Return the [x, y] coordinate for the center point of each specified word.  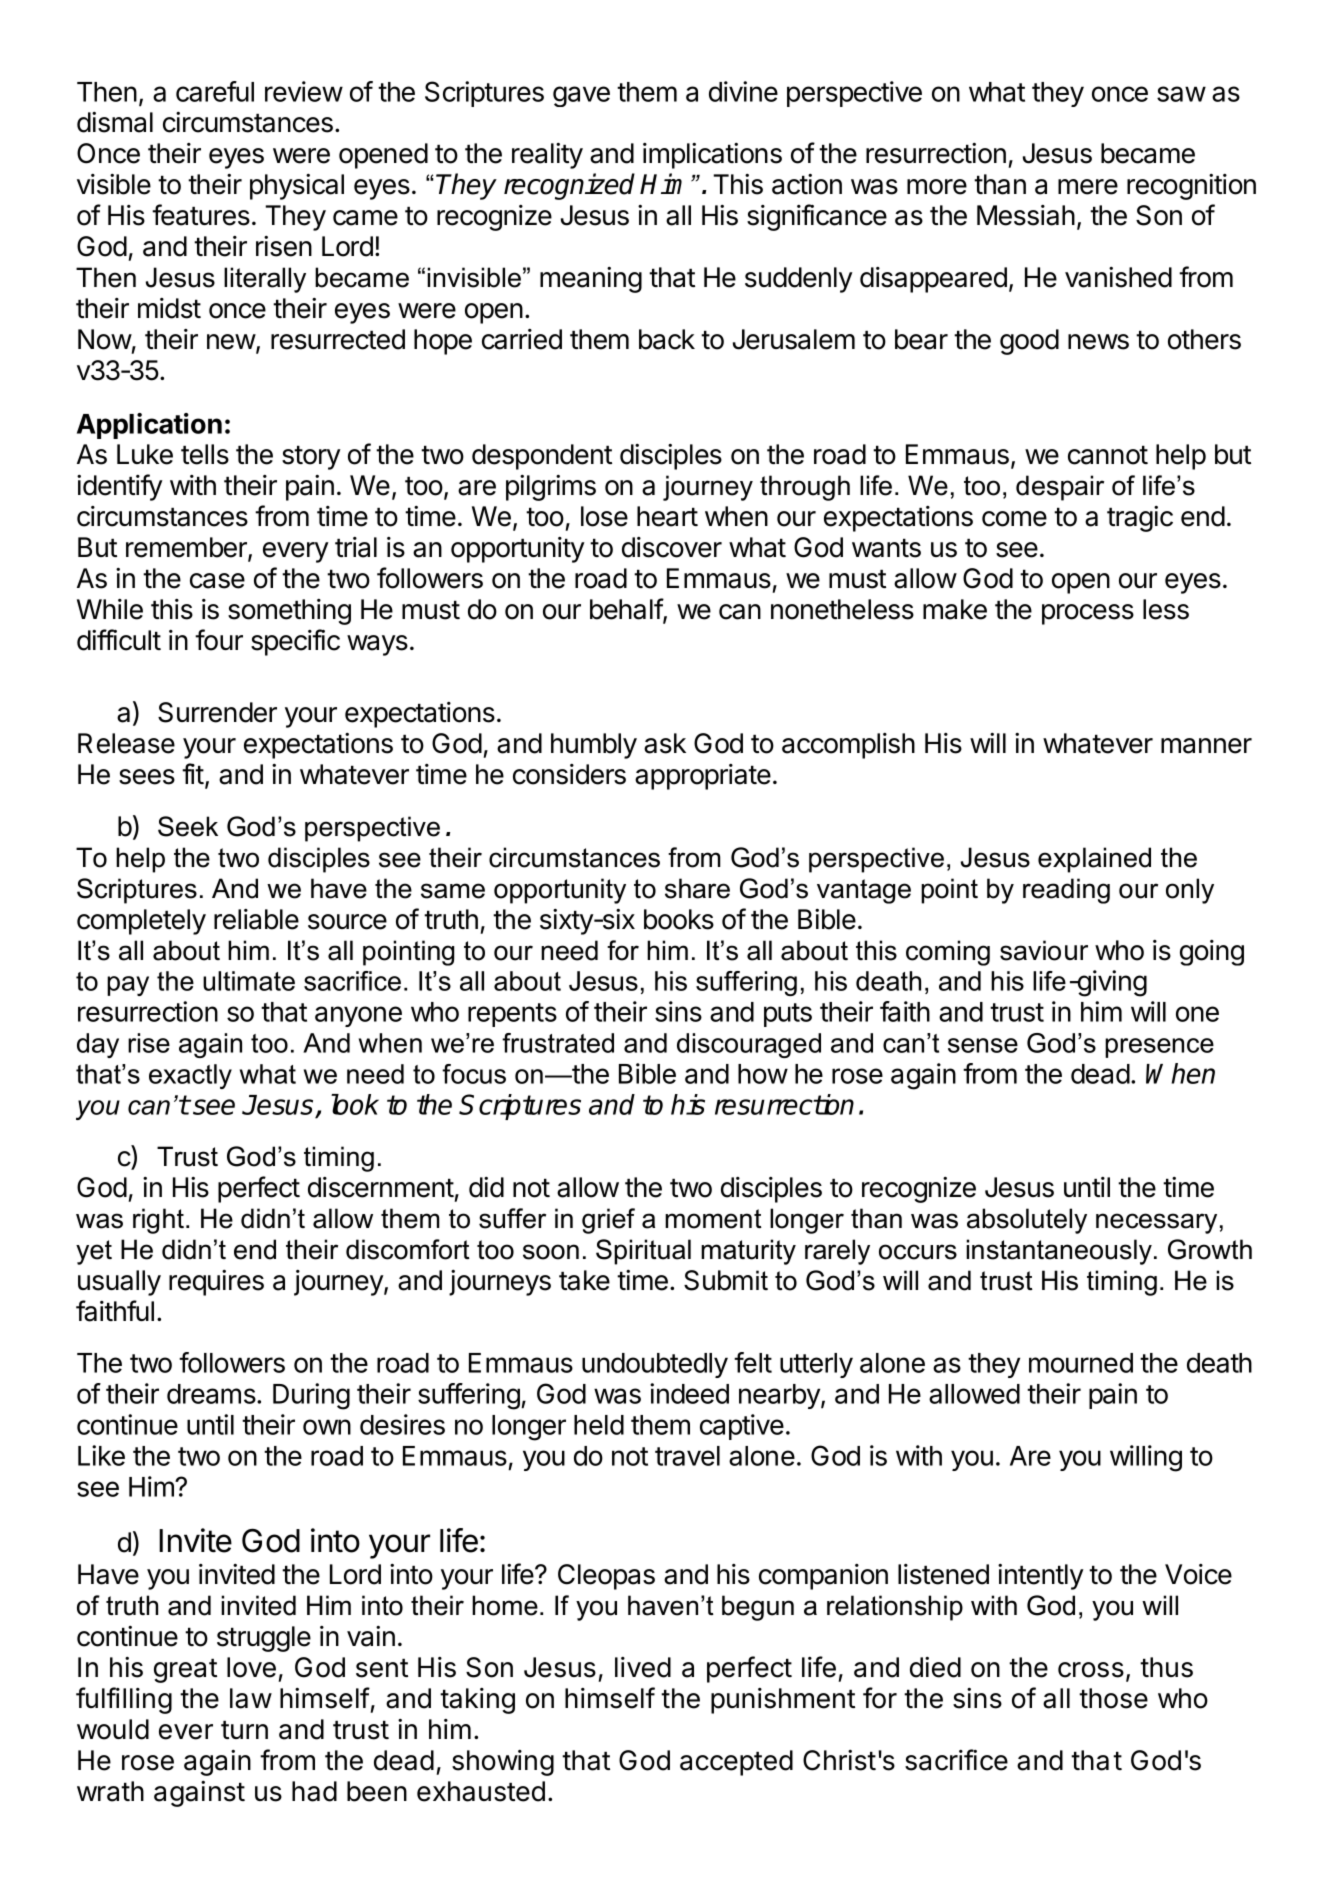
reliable [256, 919]
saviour [1044, 950]
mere [1088, 187]
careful [215, 91]
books [679, 919]
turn [244, 1729]
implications [712, 156]
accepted [736, 1763]
